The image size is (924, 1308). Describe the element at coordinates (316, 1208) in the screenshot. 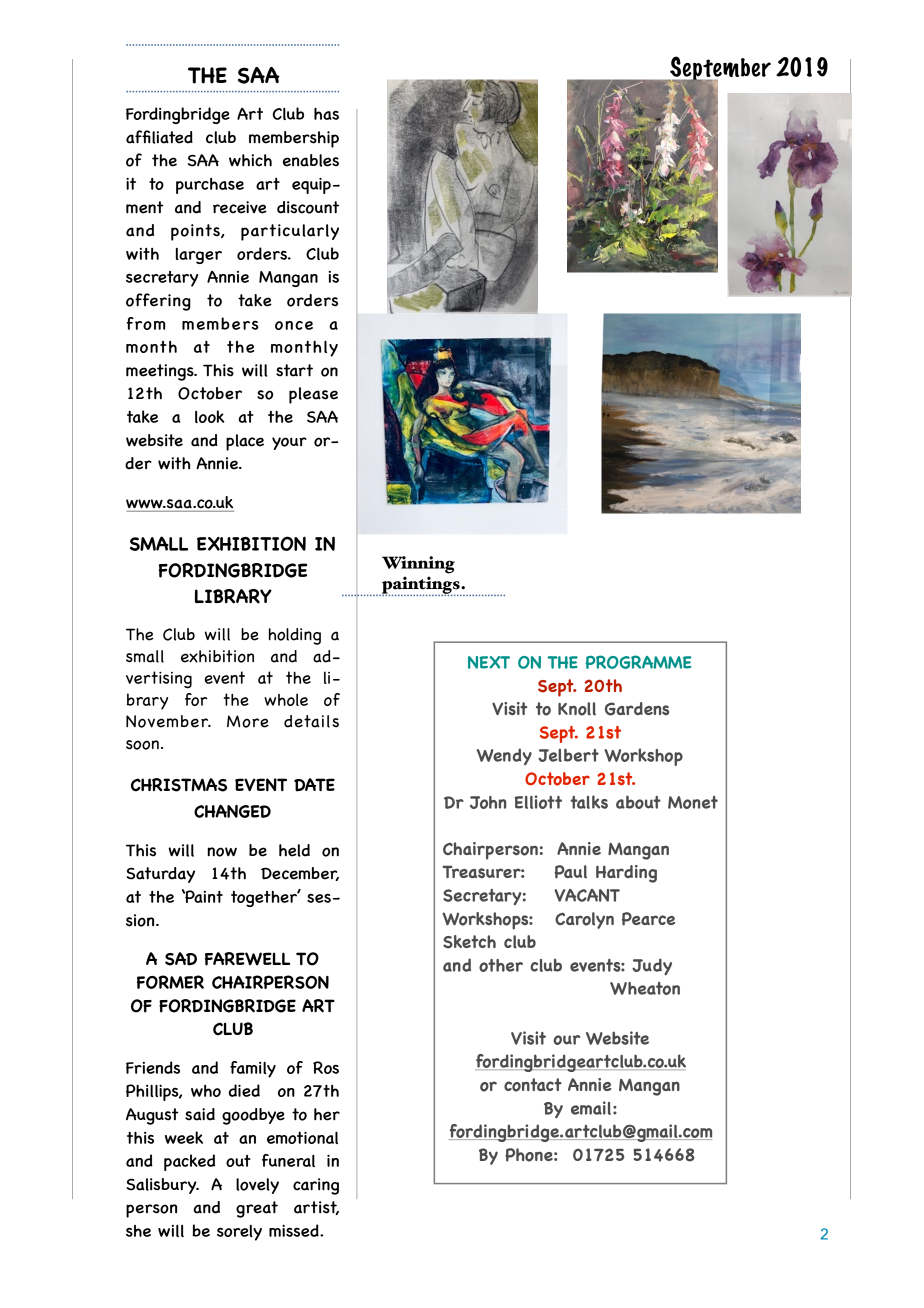

I see `artist` at that location.
